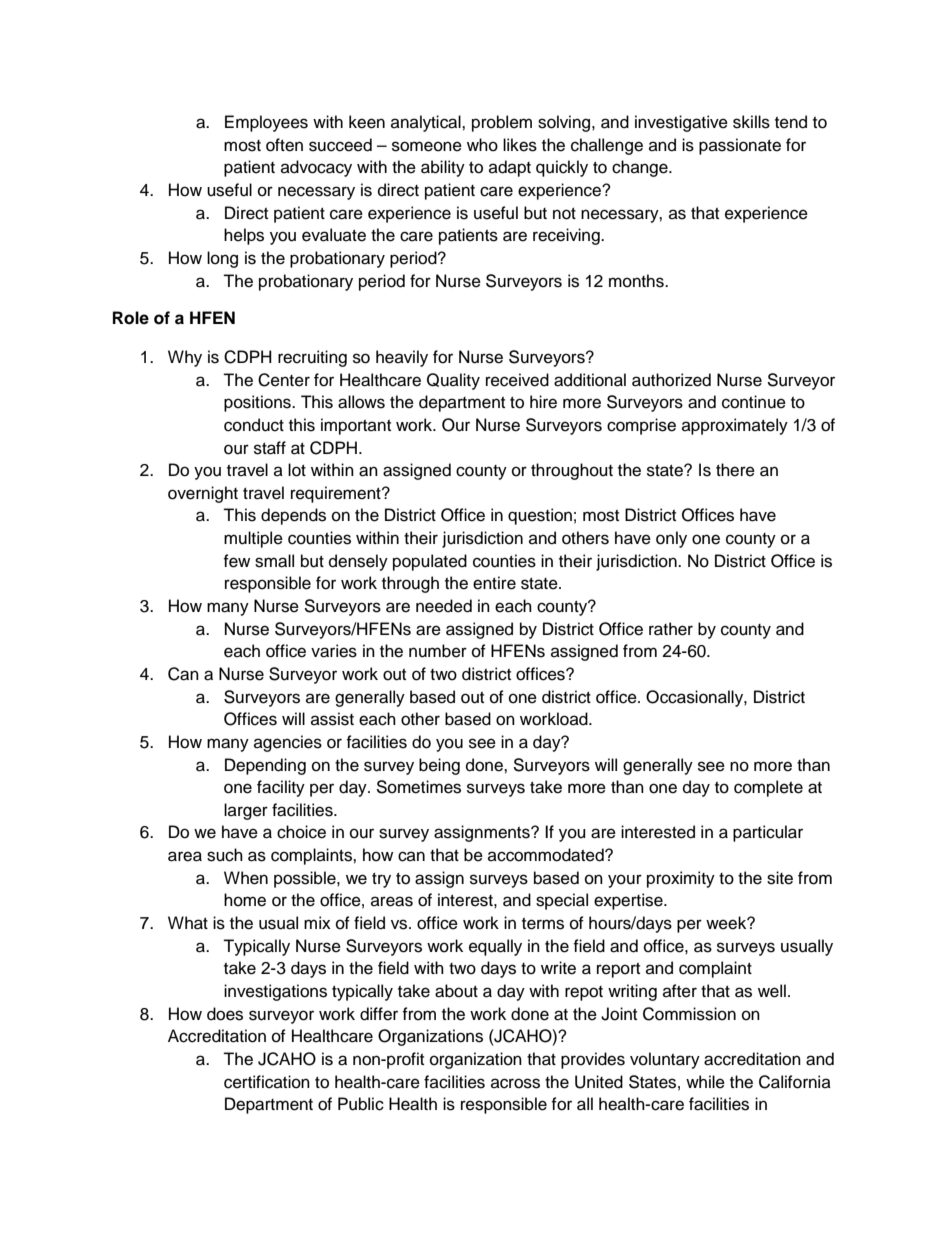 The height and width of the screenshot is (1233, 952). What do you see at coordinates (740, 146) in the screenshot?
I see `passionate` at bounding box center [740, 146].
